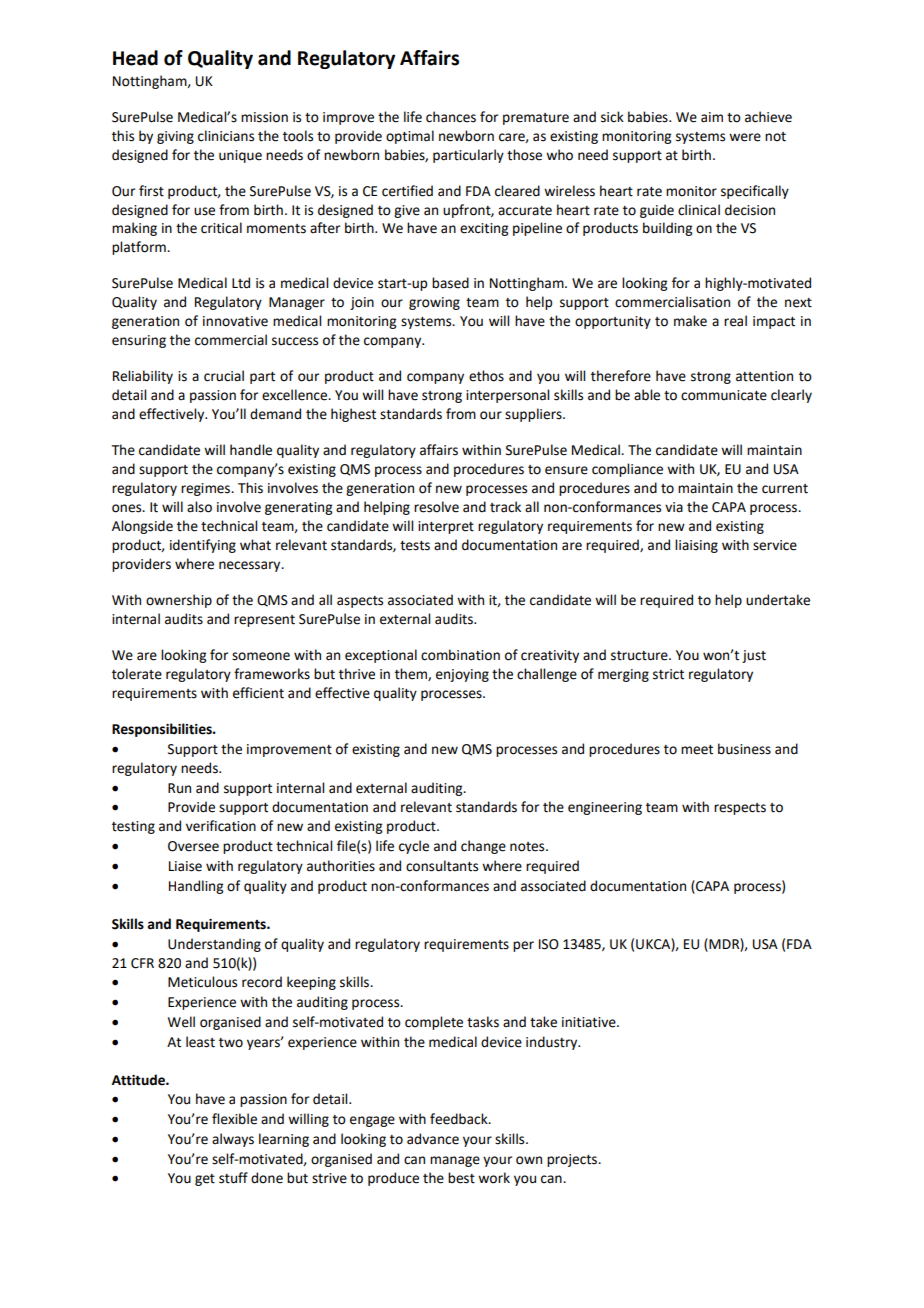 Image resolution: width=924 pixels, height=1308 pixels. Describe the element at coordinates (712, 117) in the screenshot. I see `aim` at that location.
